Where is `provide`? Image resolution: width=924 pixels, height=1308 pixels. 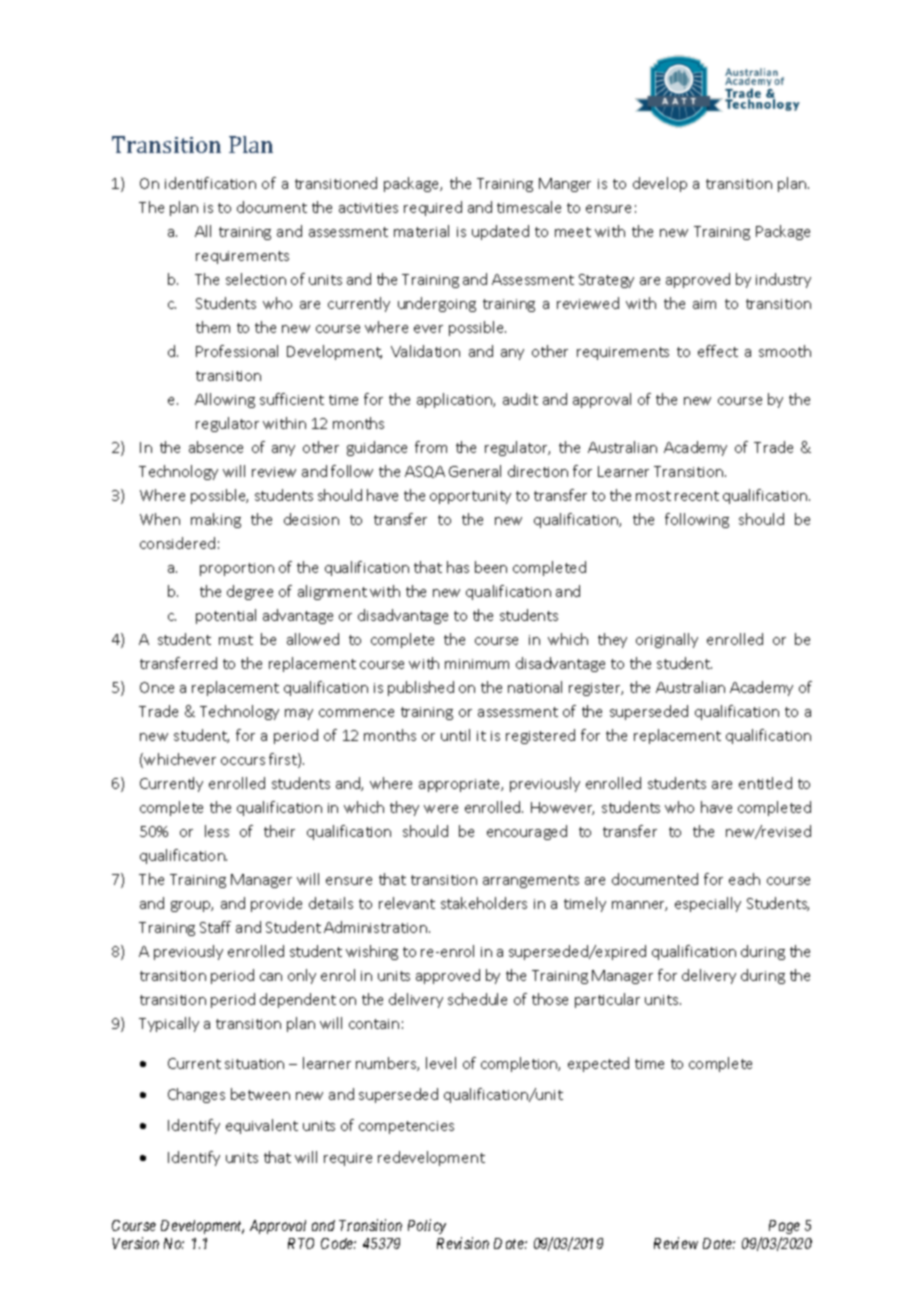 provide is located at coordinates (276, 904).
